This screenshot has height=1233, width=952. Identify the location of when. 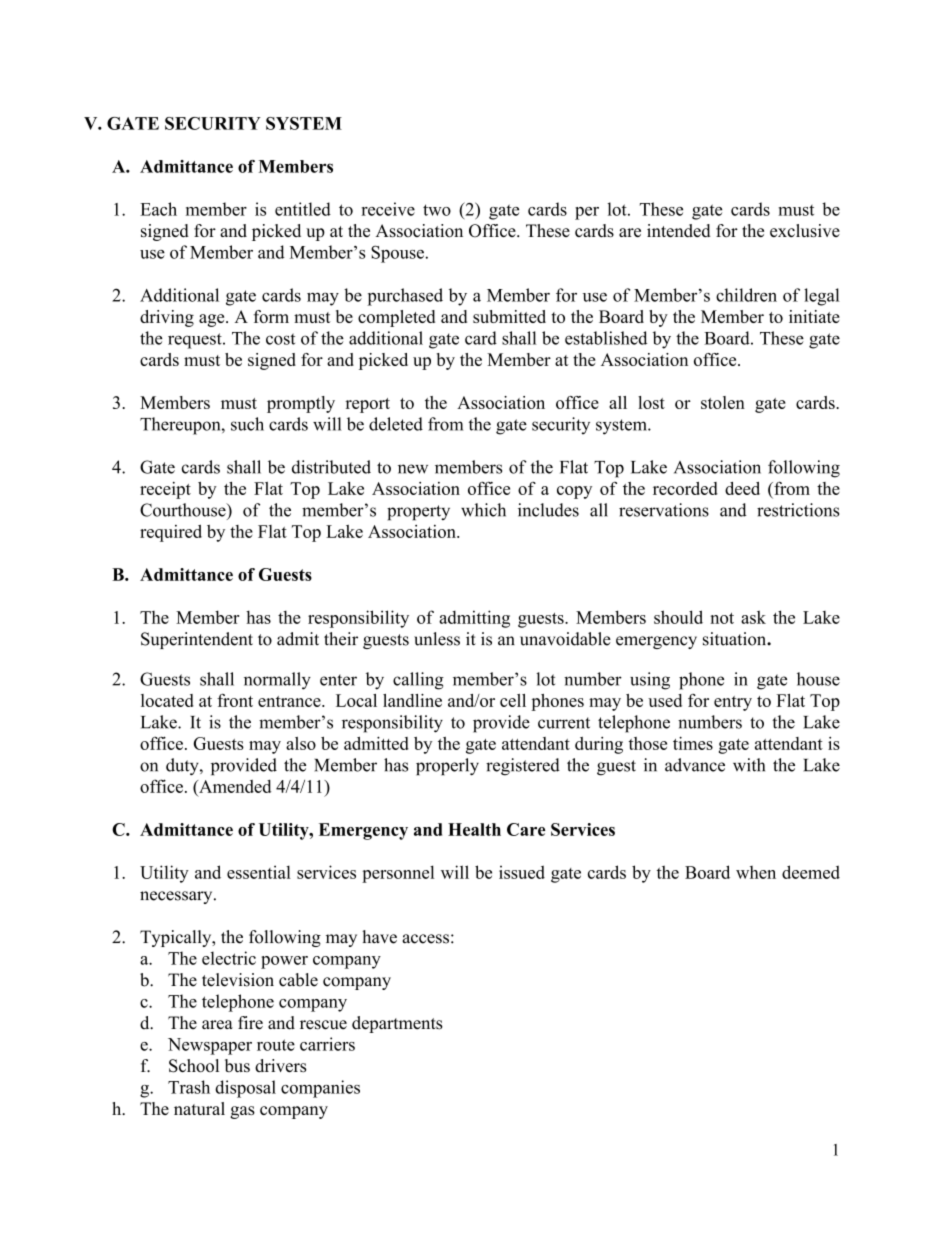
(756, 872).
